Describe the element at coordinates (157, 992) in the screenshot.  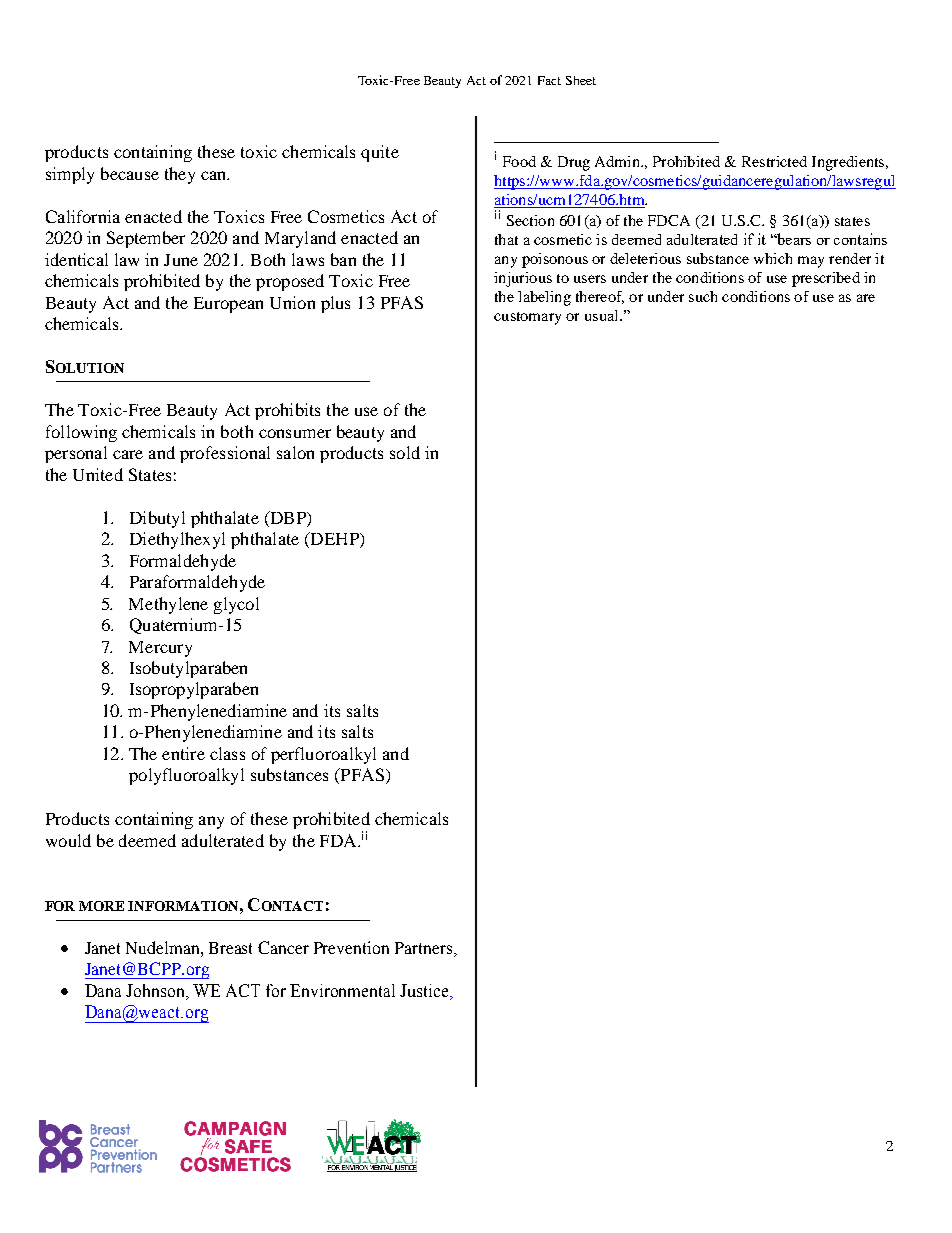
I see `Johnson` at that location.
